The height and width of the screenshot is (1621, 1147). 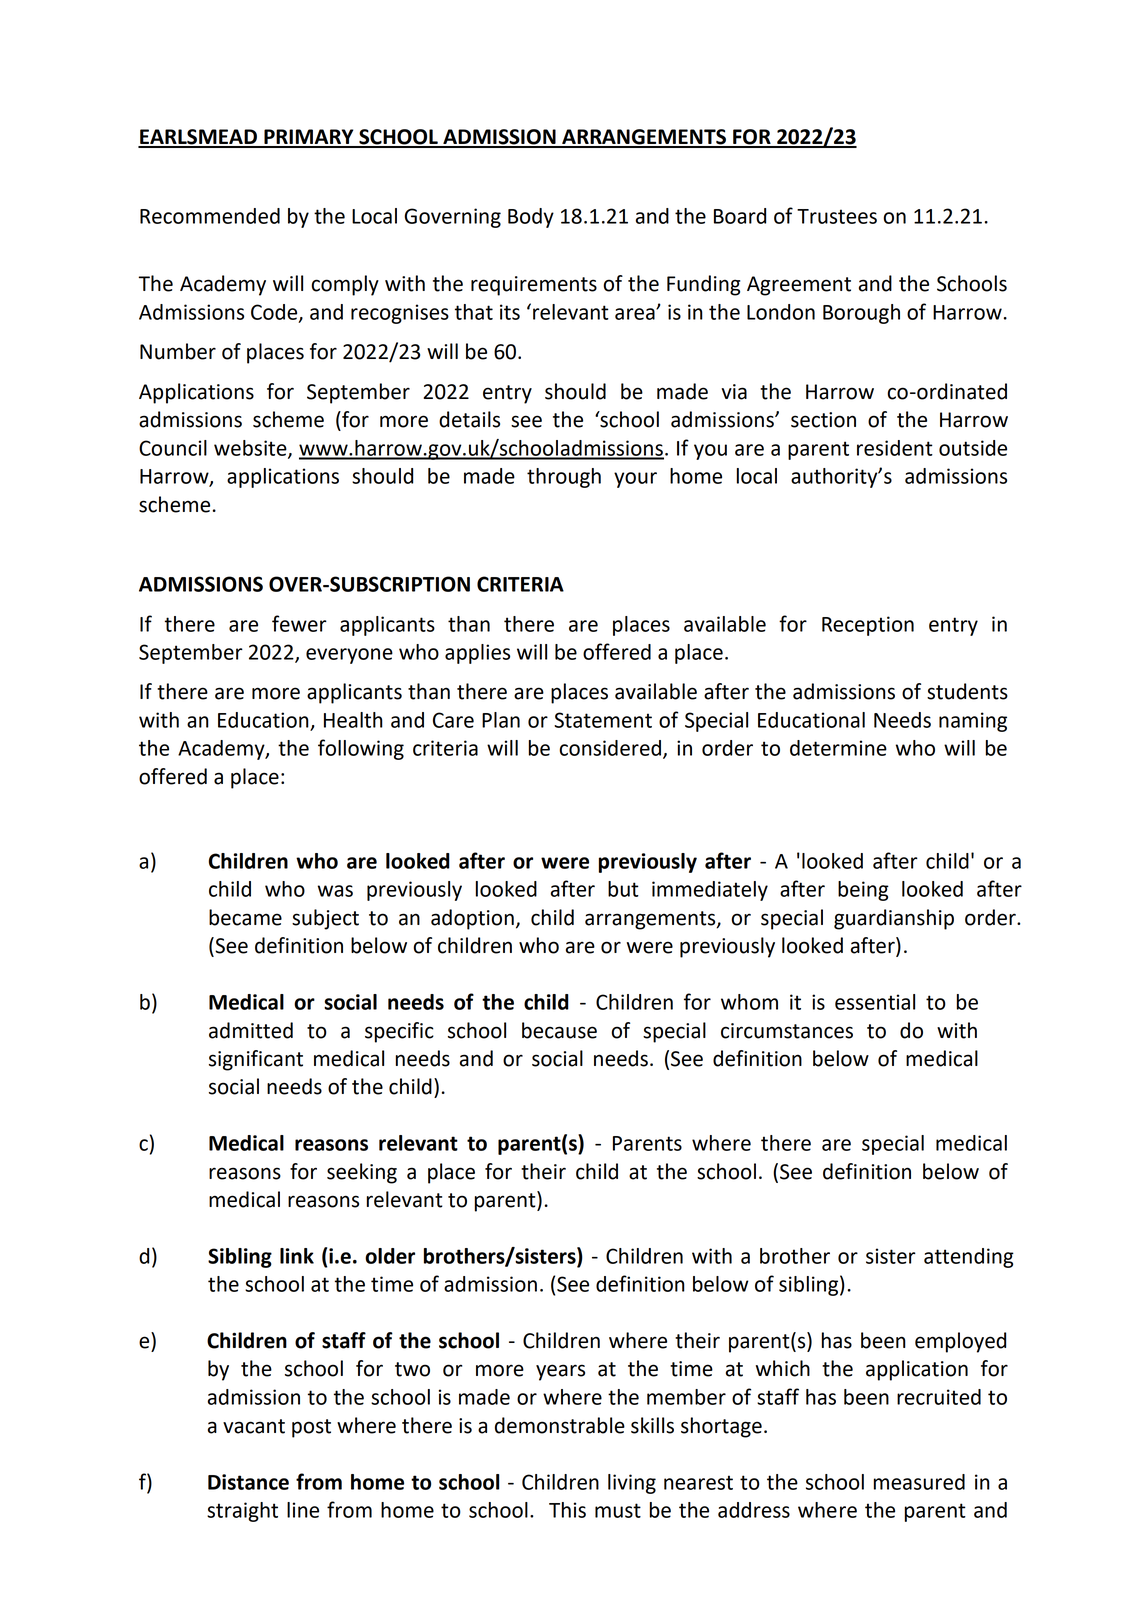 What do you see at coordinates (534, 286) in the screenshot?
I see `requirements` at bounding box center [534, 286].
